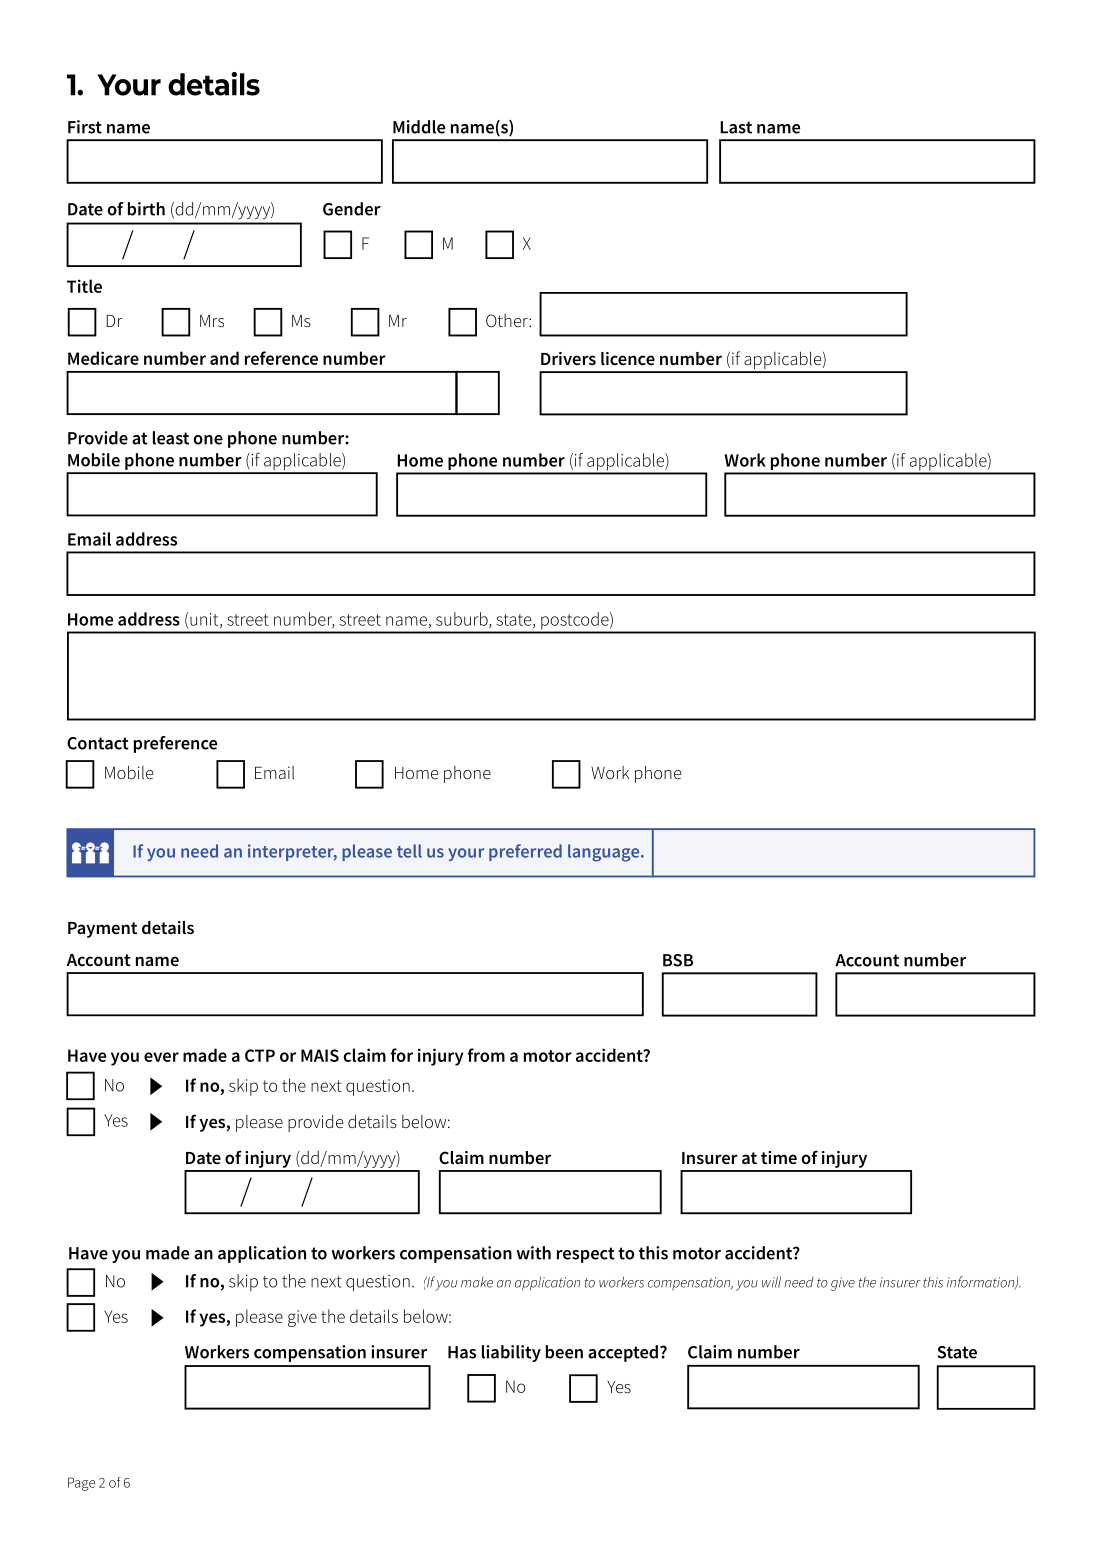 The height and width of the page is (1558, 1102). Describe the element at coordinates (623, 1353) in the page. I see `accepted` at that location.
